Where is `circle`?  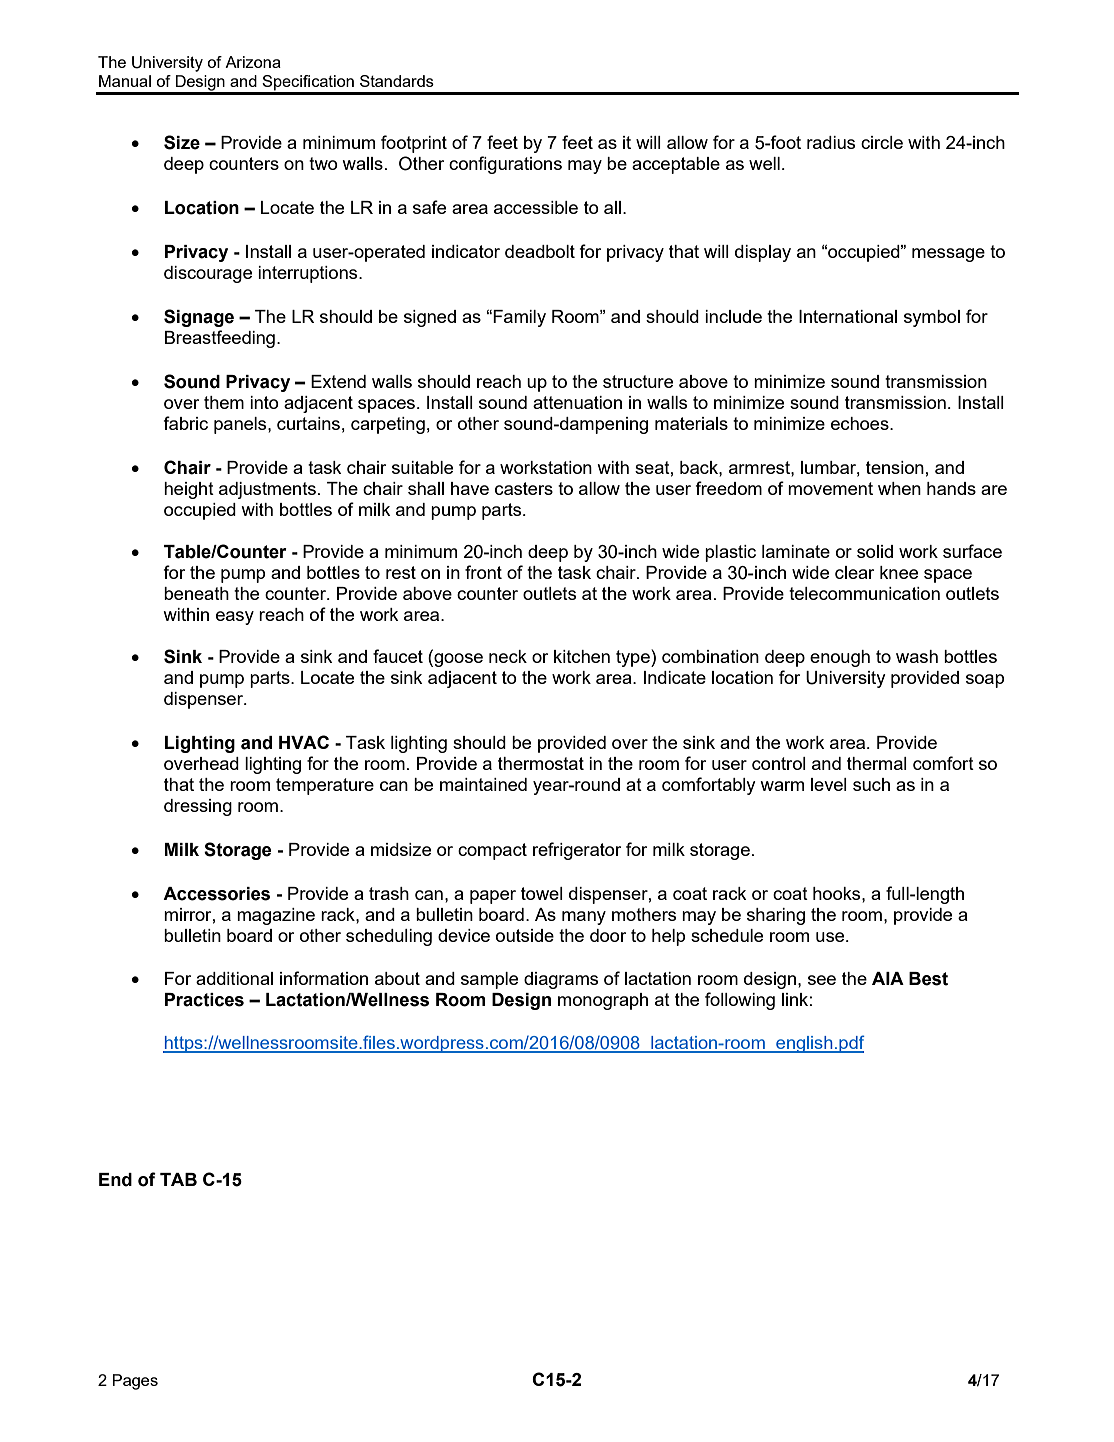
circle is located at coordinates (882, 142).
